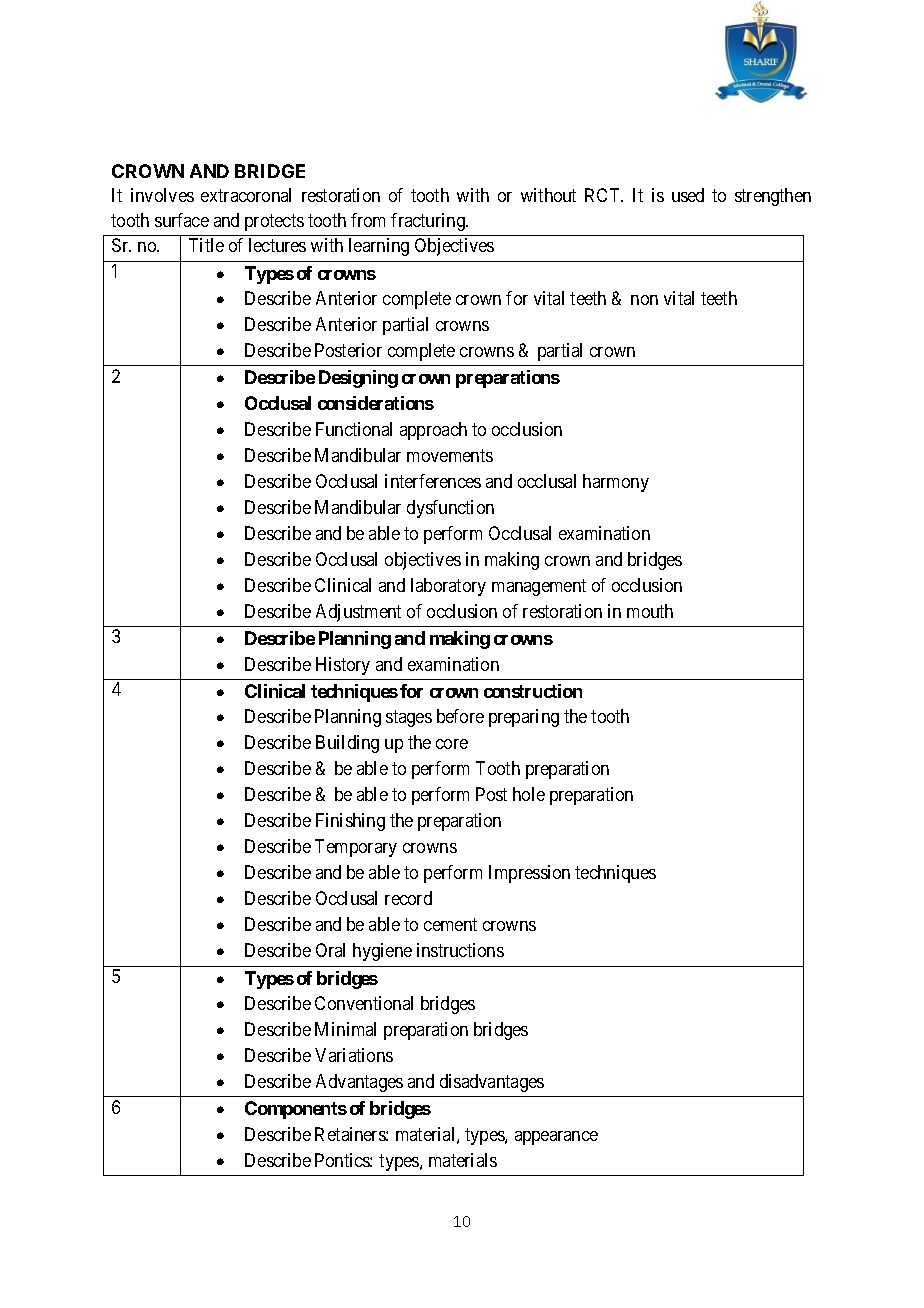 This screenshot has width=924, height=1308. Describe the element at coordinates (429, 222) in the screenshot. I see `fracturing` at that location.
